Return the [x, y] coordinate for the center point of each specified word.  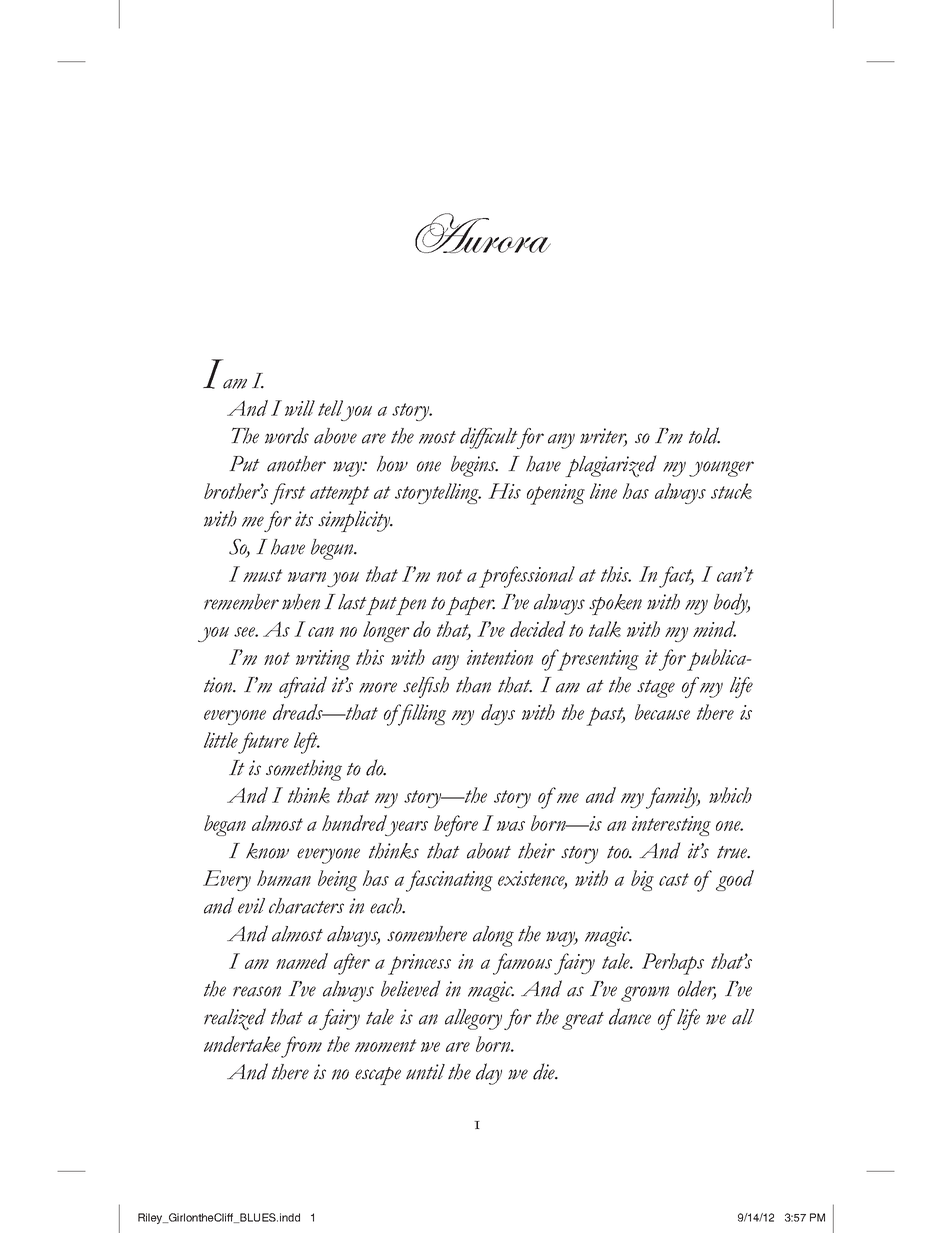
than [473, 685]
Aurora [483, 233]
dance [630, 1016]
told [704, 435]
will [300, 408]
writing [323, 660]
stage [656, 689]
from [301, 1047]
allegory [473, 1019]
